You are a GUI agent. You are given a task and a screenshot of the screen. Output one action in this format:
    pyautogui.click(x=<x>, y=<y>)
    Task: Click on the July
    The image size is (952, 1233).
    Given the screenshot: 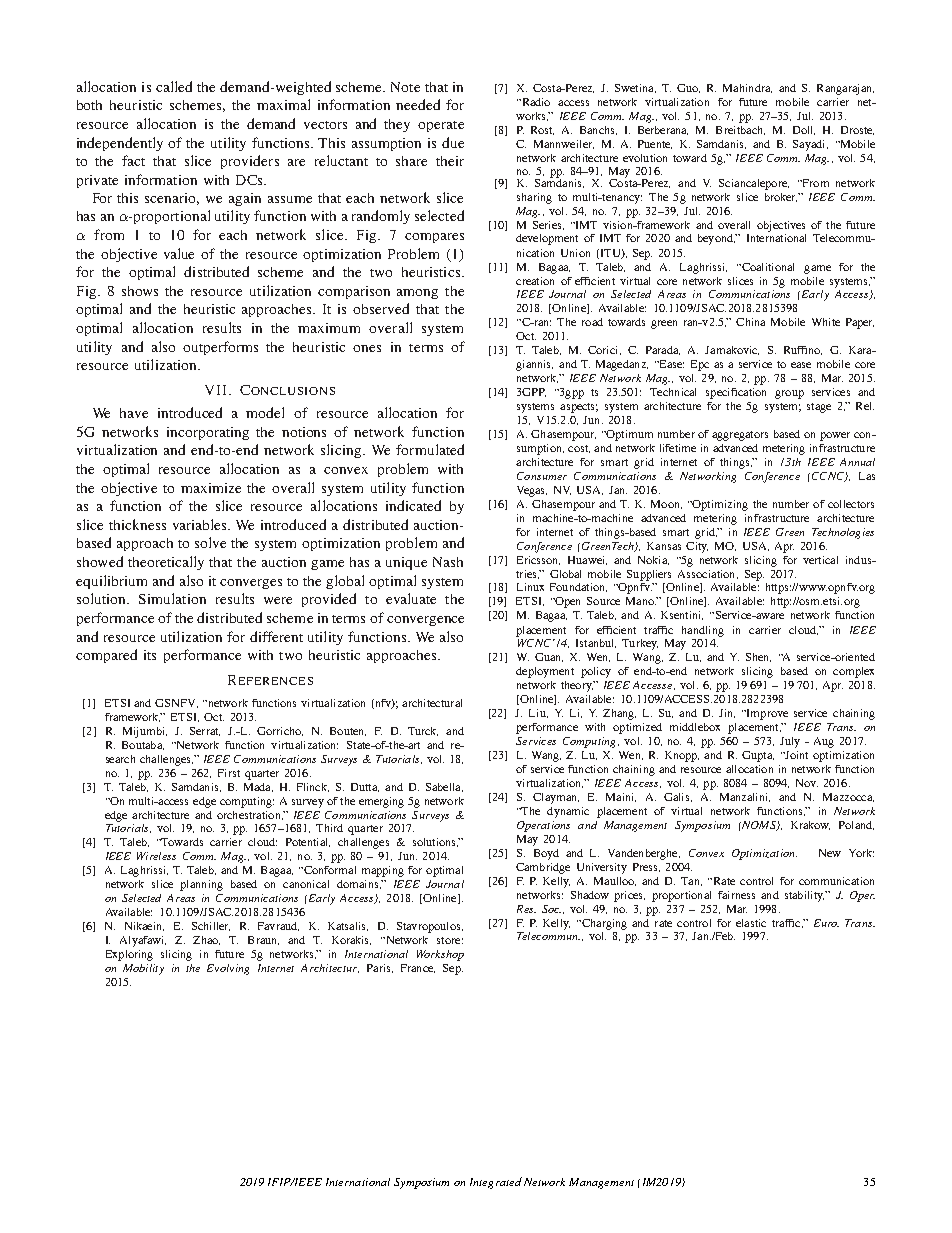 What is the action you would take?
    pyautogui.click(x=790, y=742)
